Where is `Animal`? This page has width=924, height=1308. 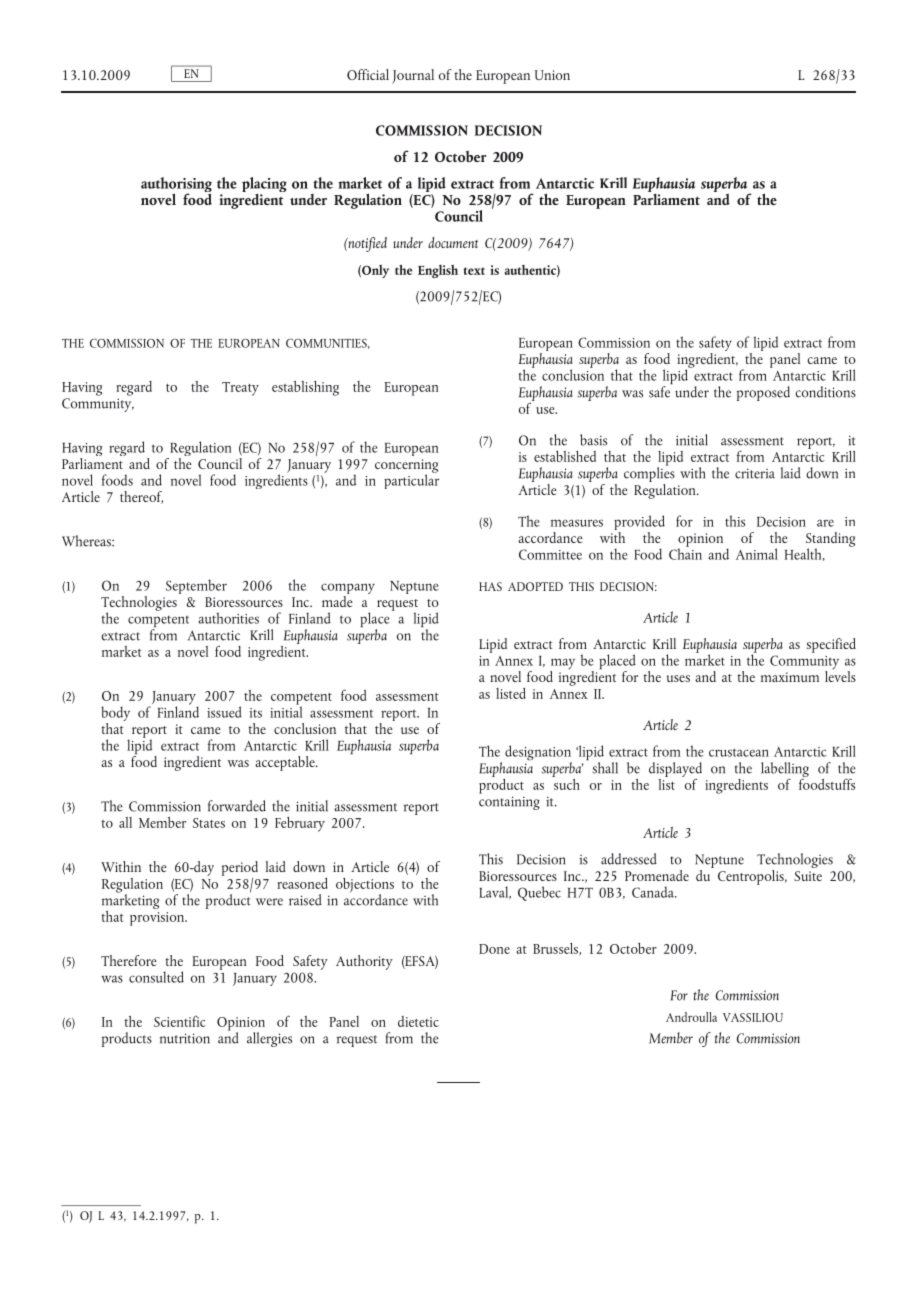 Animal is located at coordinates (757, 554).
